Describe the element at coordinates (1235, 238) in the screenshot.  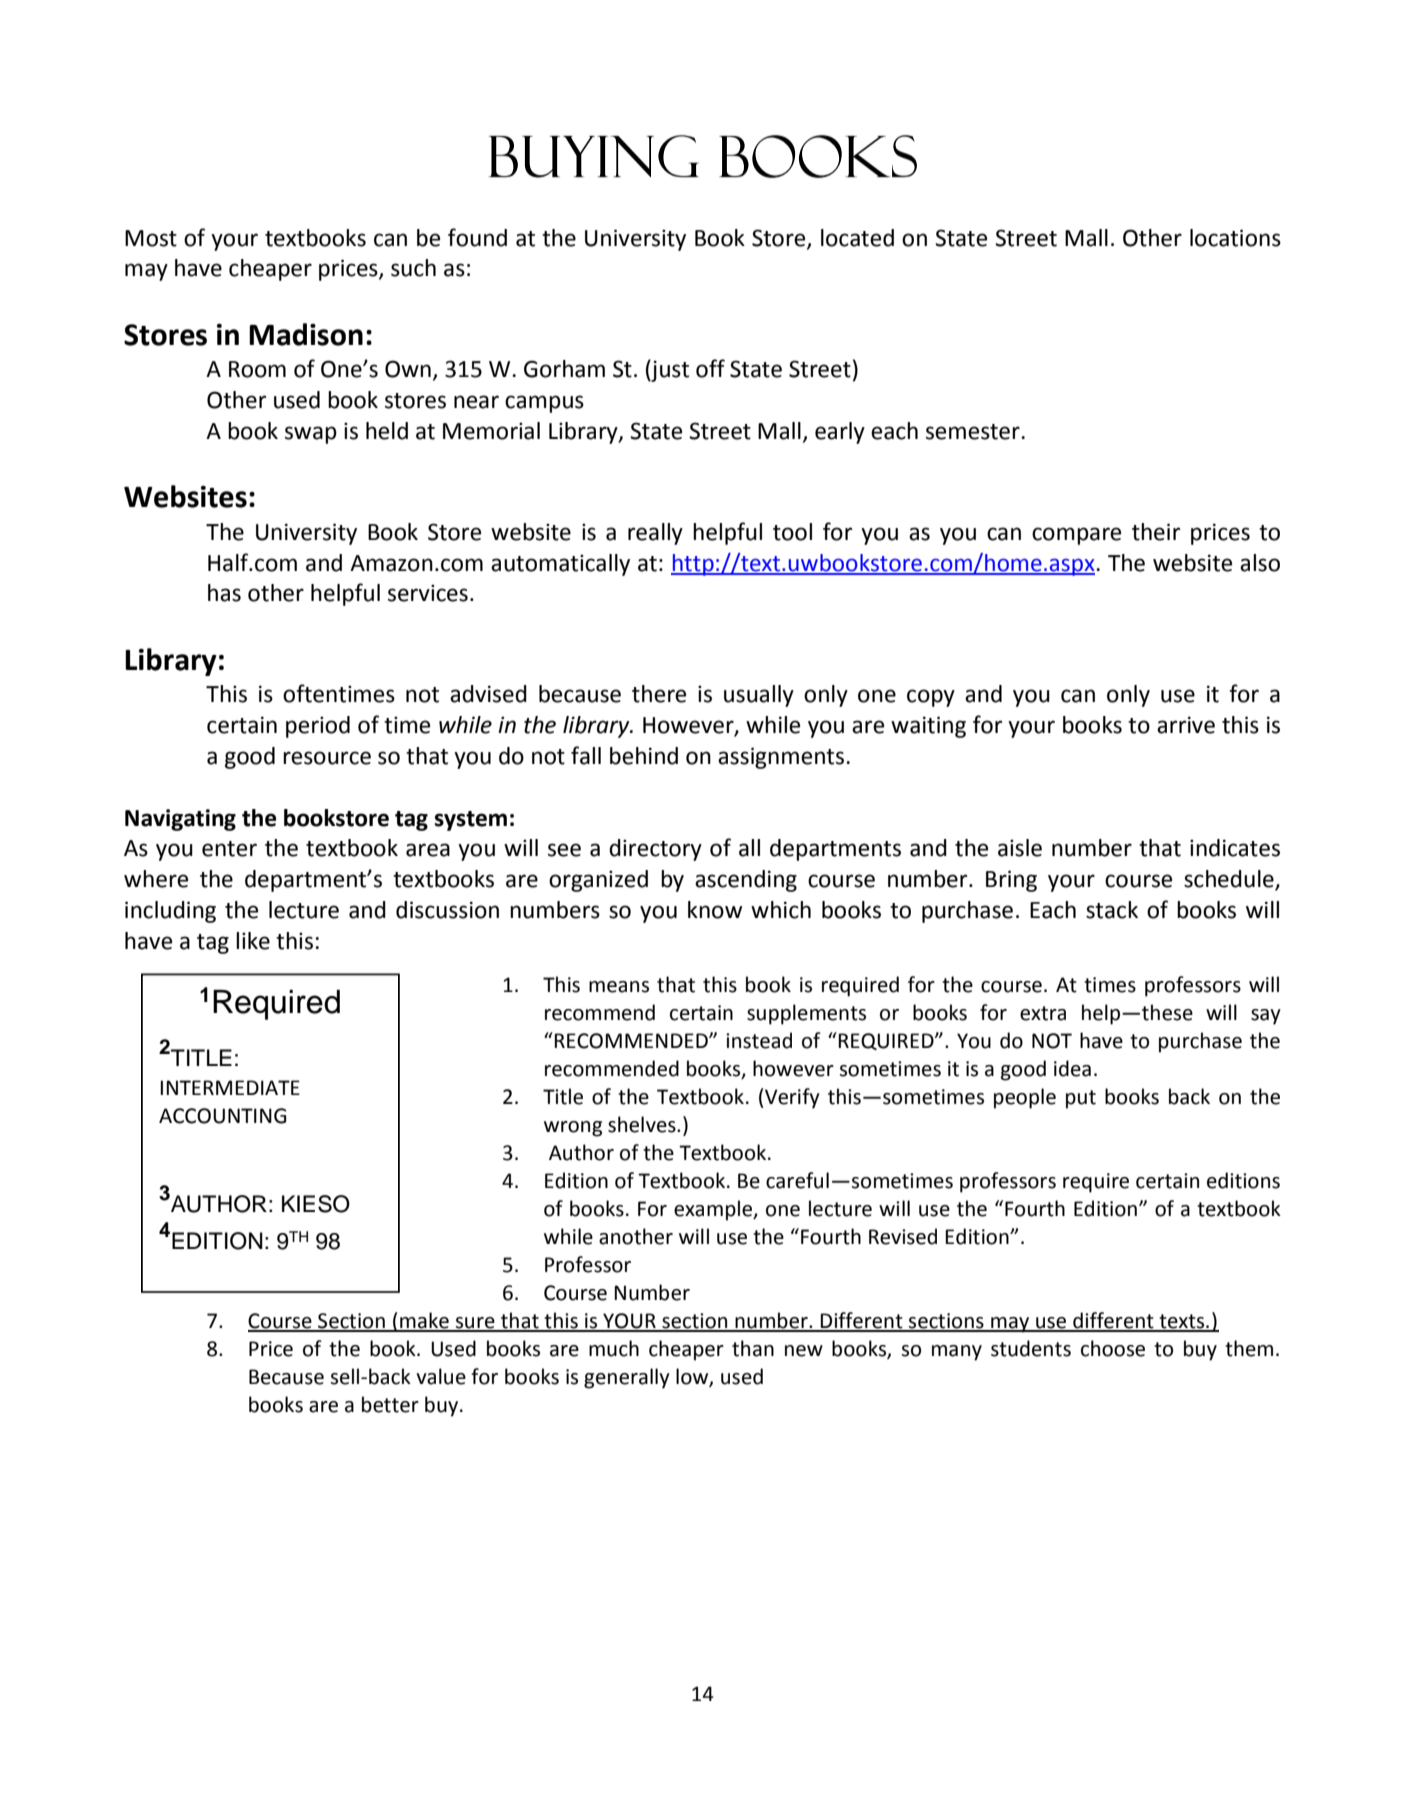
I see `locations` at that location.
